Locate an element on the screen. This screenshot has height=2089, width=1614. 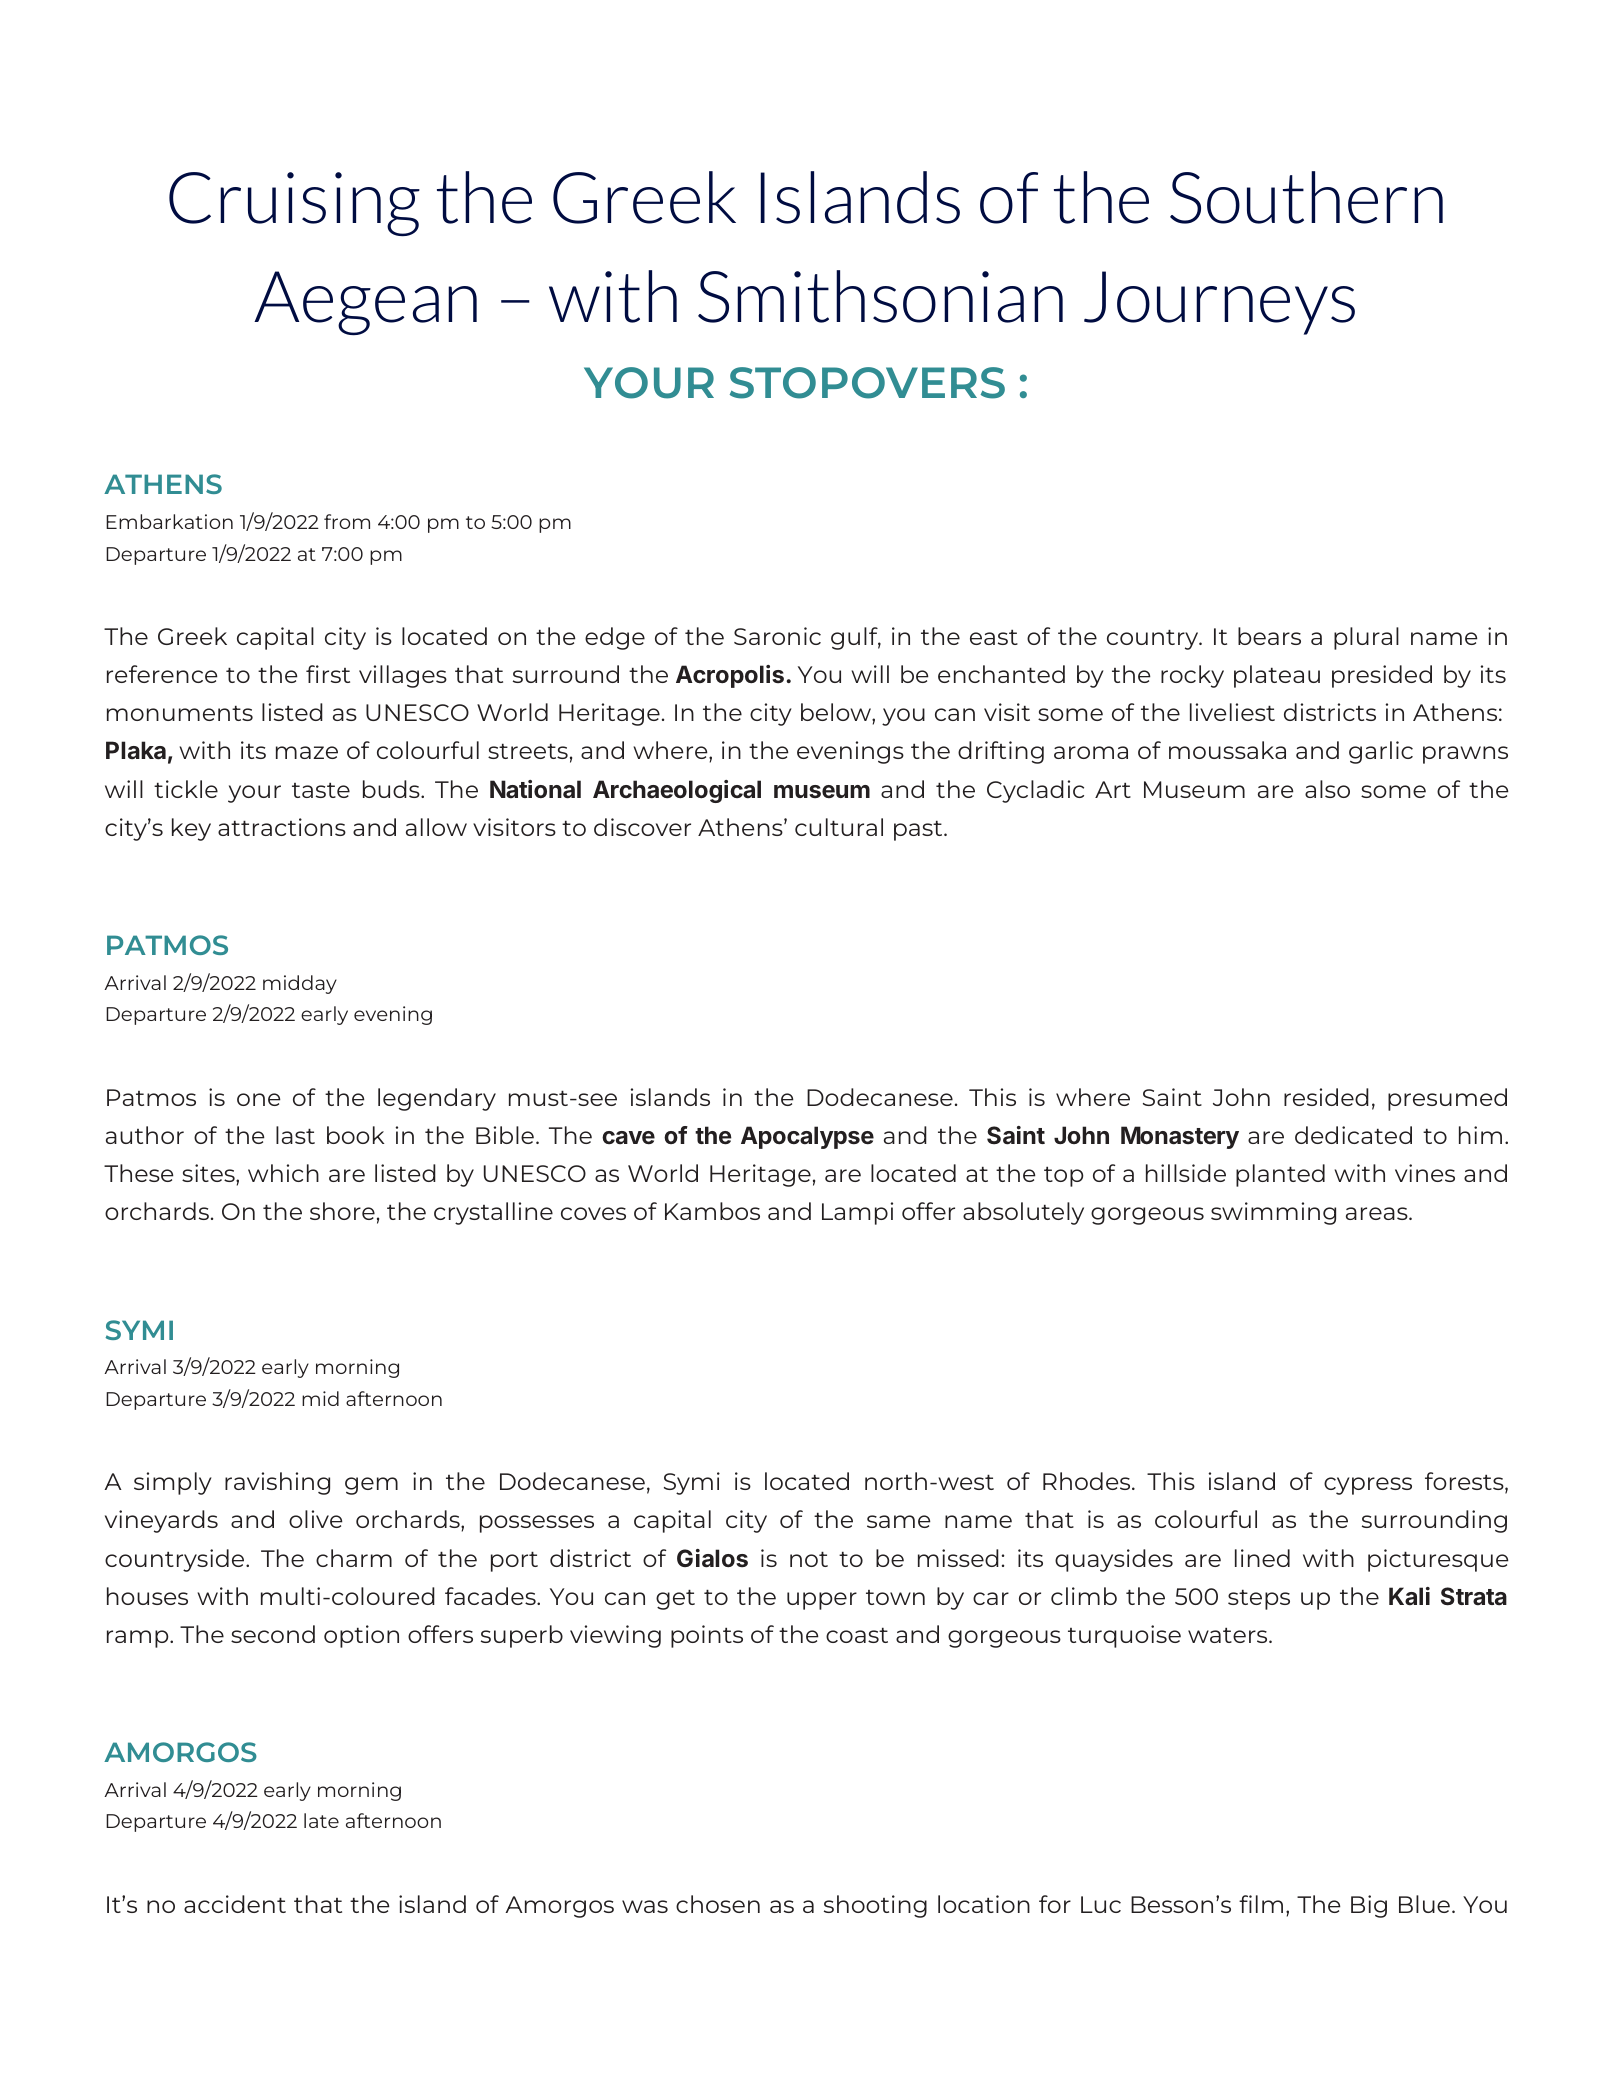
ravishing is located at coordinates (277, 1483).
